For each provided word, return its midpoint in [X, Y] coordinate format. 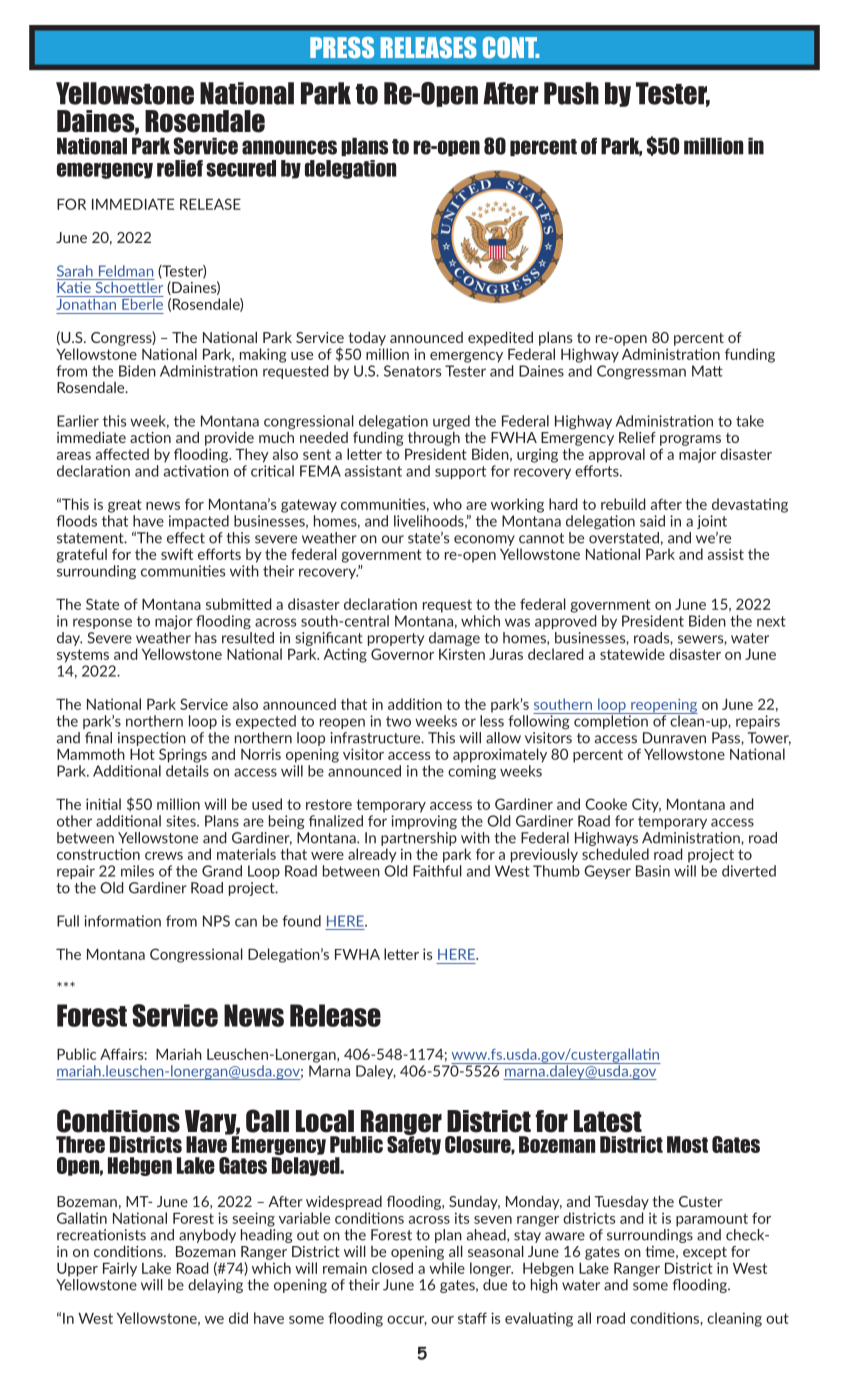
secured [241, 168]
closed [392, 1268]
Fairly [120, 1269]
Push [571, 93]
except [705, 1253]
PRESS [342, 48]
